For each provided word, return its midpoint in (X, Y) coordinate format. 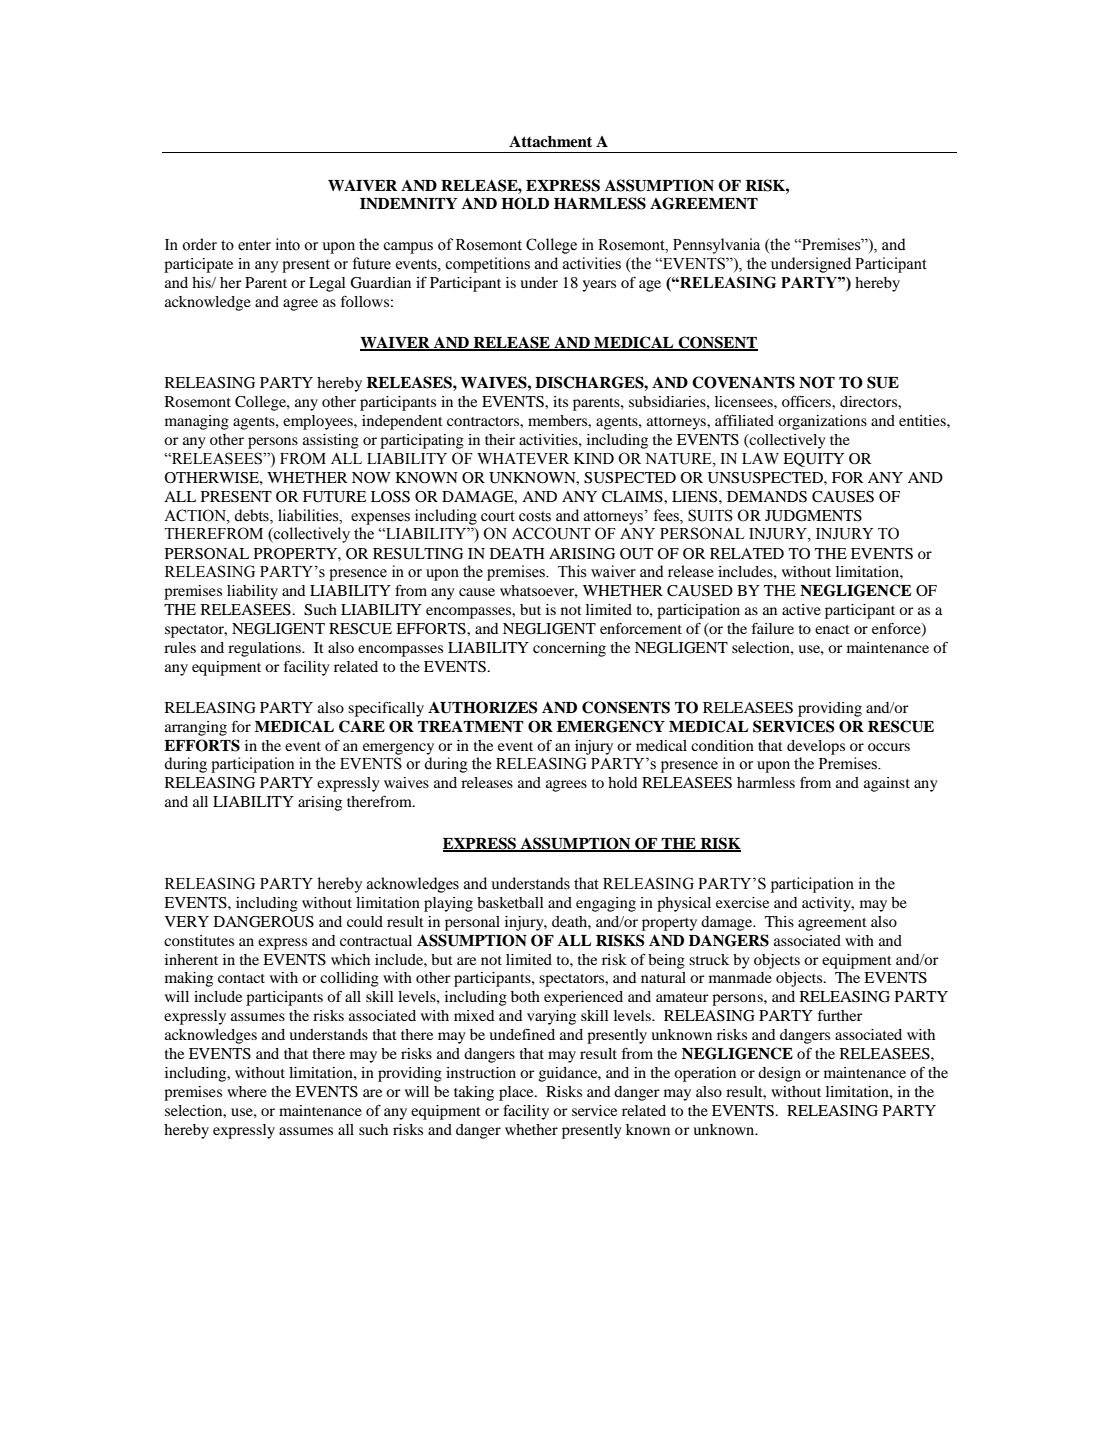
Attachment (550, 142)
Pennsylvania (716, 246)
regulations (265, 649)
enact (832, 629)
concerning (569, 649)
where (247, 1091)
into (288, 244)
